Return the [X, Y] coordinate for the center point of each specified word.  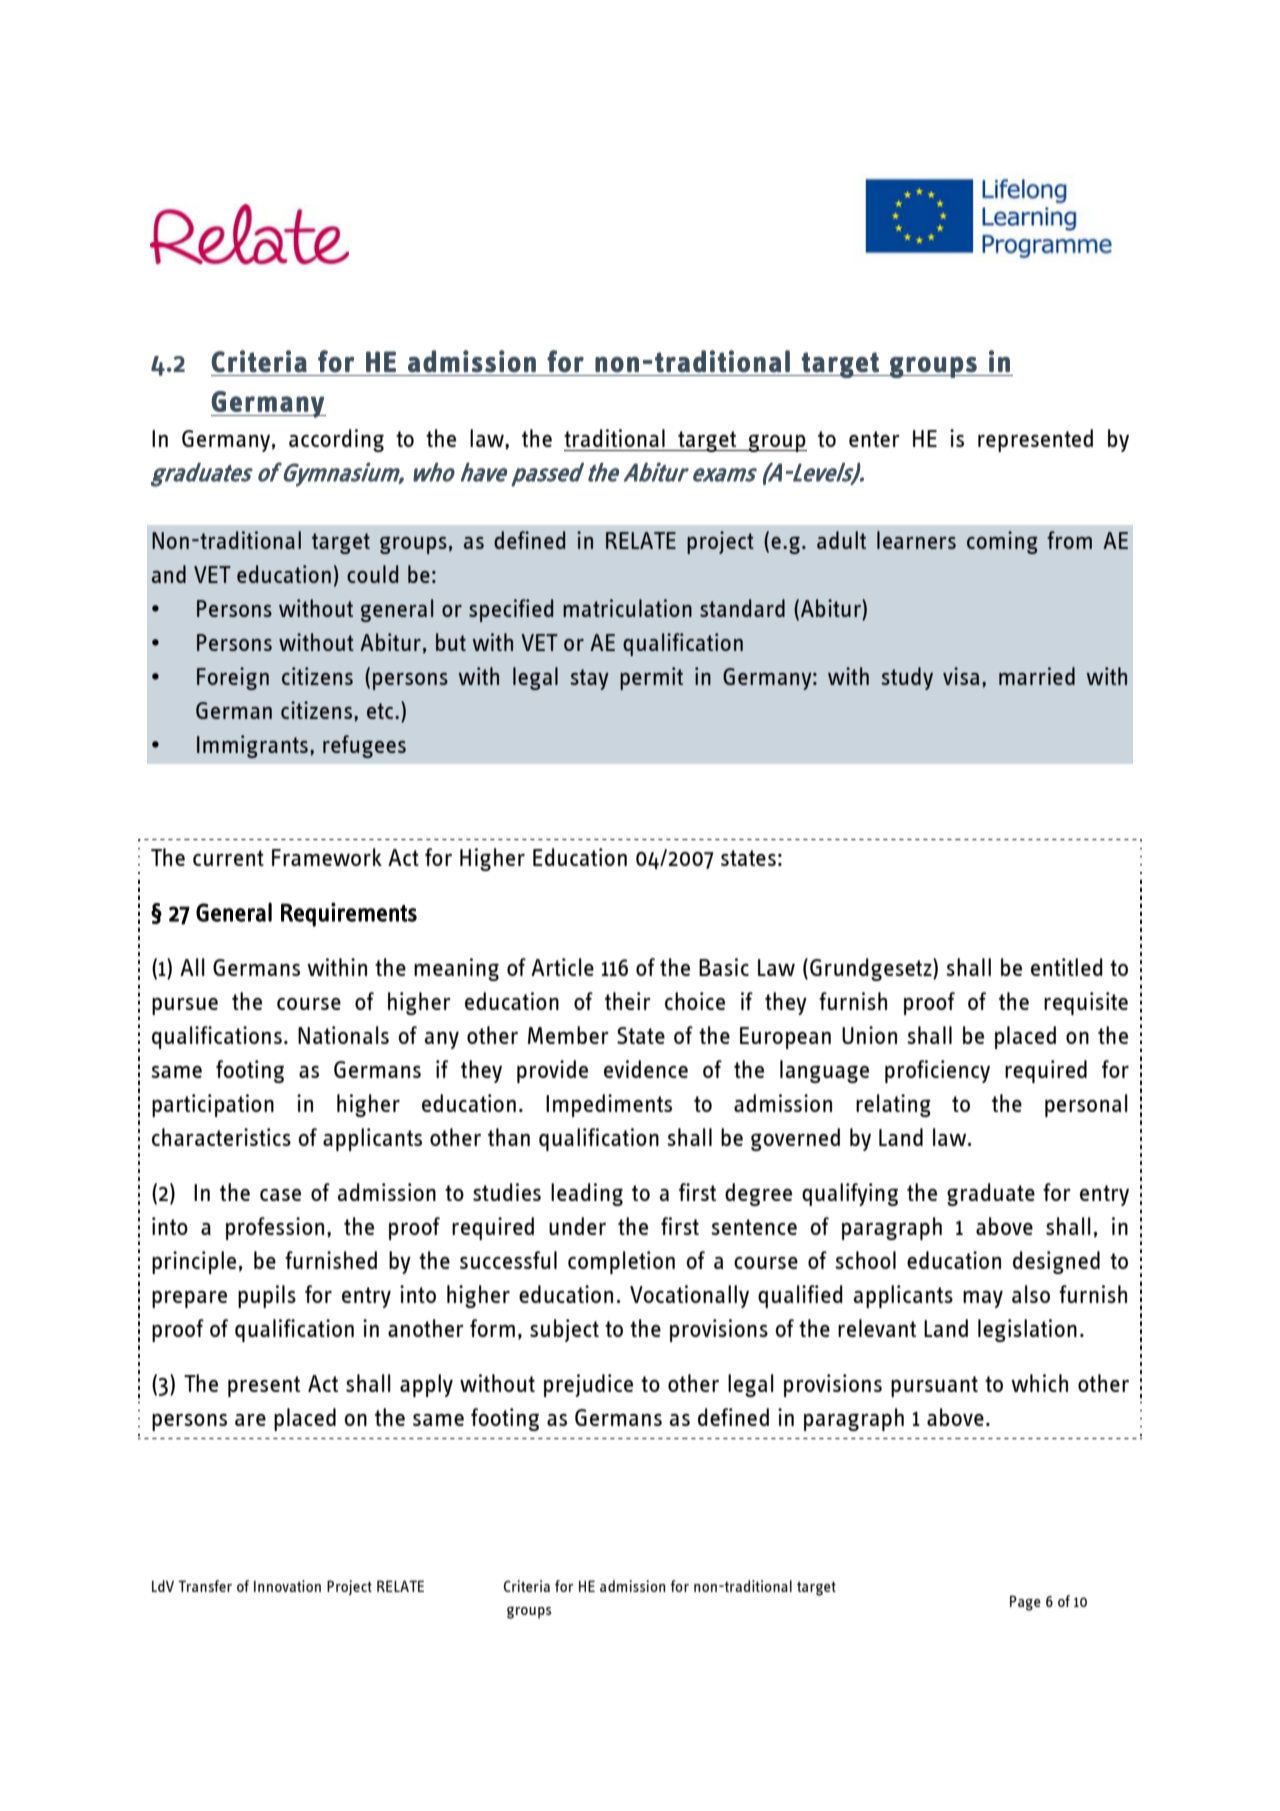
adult [841, 540]
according [336, 440]
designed [1056, 1262]
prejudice [588, 1385]
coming [1002, 542]
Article [562, 967]
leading [587, 1194]
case [280, 1195]
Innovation [287, 1586]
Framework [327, 857]
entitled [1067, 967]
